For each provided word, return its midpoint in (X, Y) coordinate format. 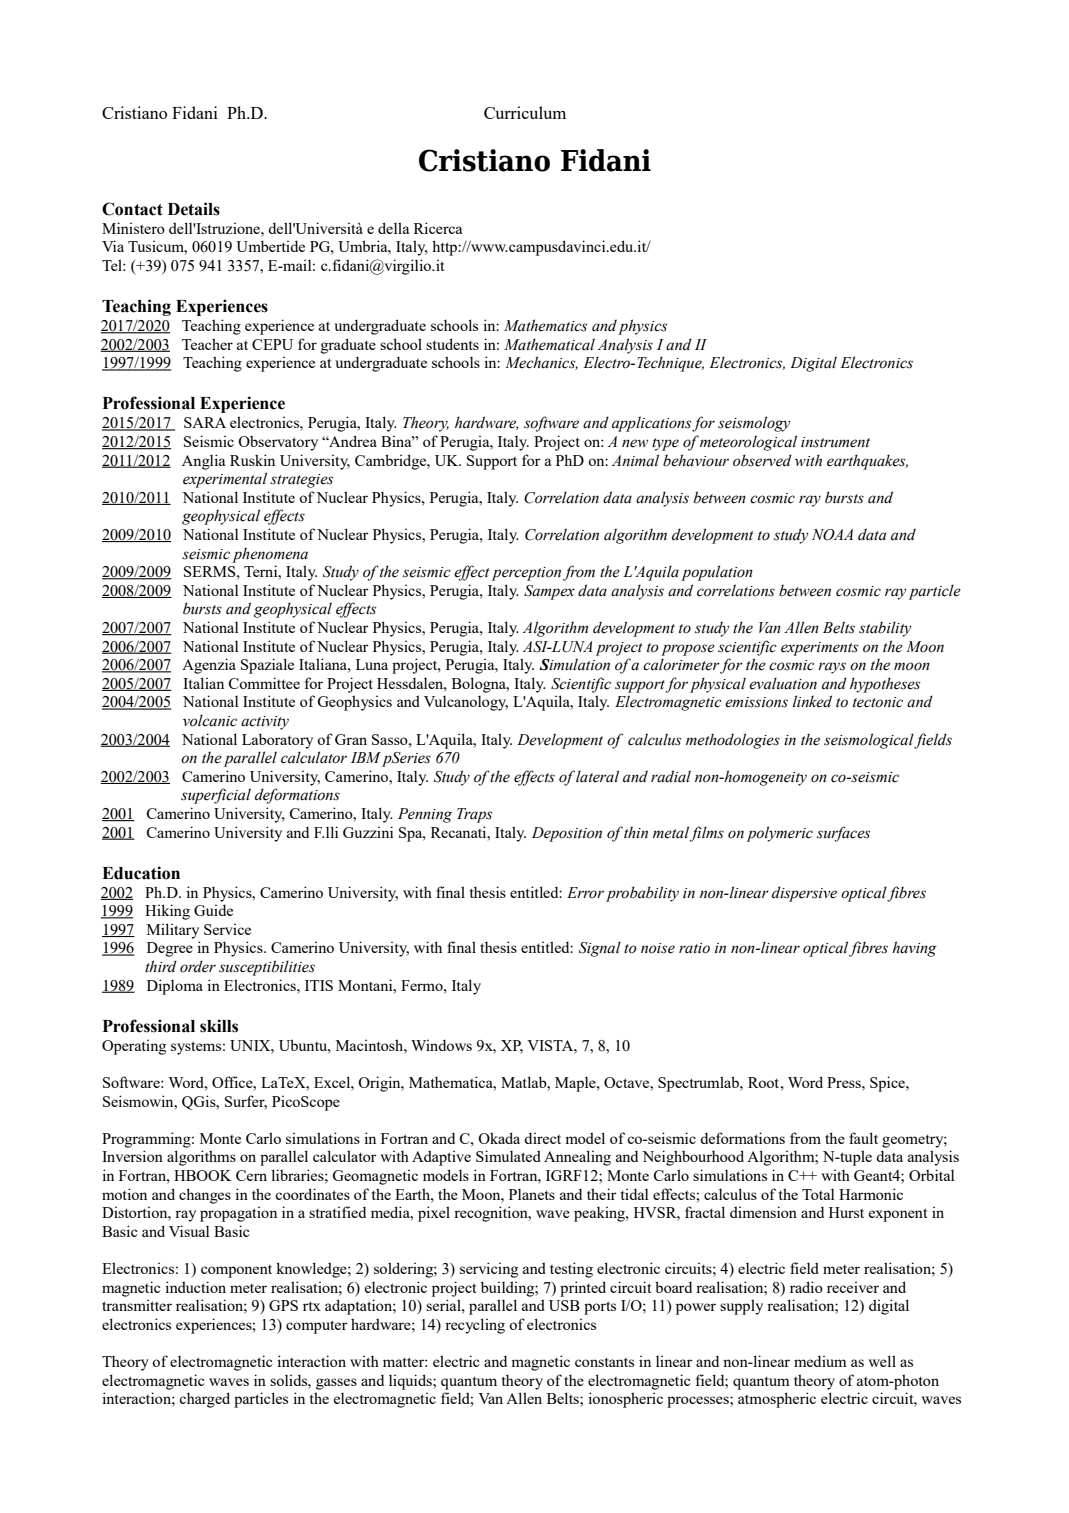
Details (194, 209)
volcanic (210, 720)
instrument (835, 442)
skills (219, 1026)
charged (204, 1400)
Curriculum (525, 112)
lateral (597, 776)
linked (812, 701)
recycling (475, 1326)
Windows (441, 1045)
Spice (888, 1084)
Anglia (203, 462)
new (635, 443)
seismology (754, 424)
